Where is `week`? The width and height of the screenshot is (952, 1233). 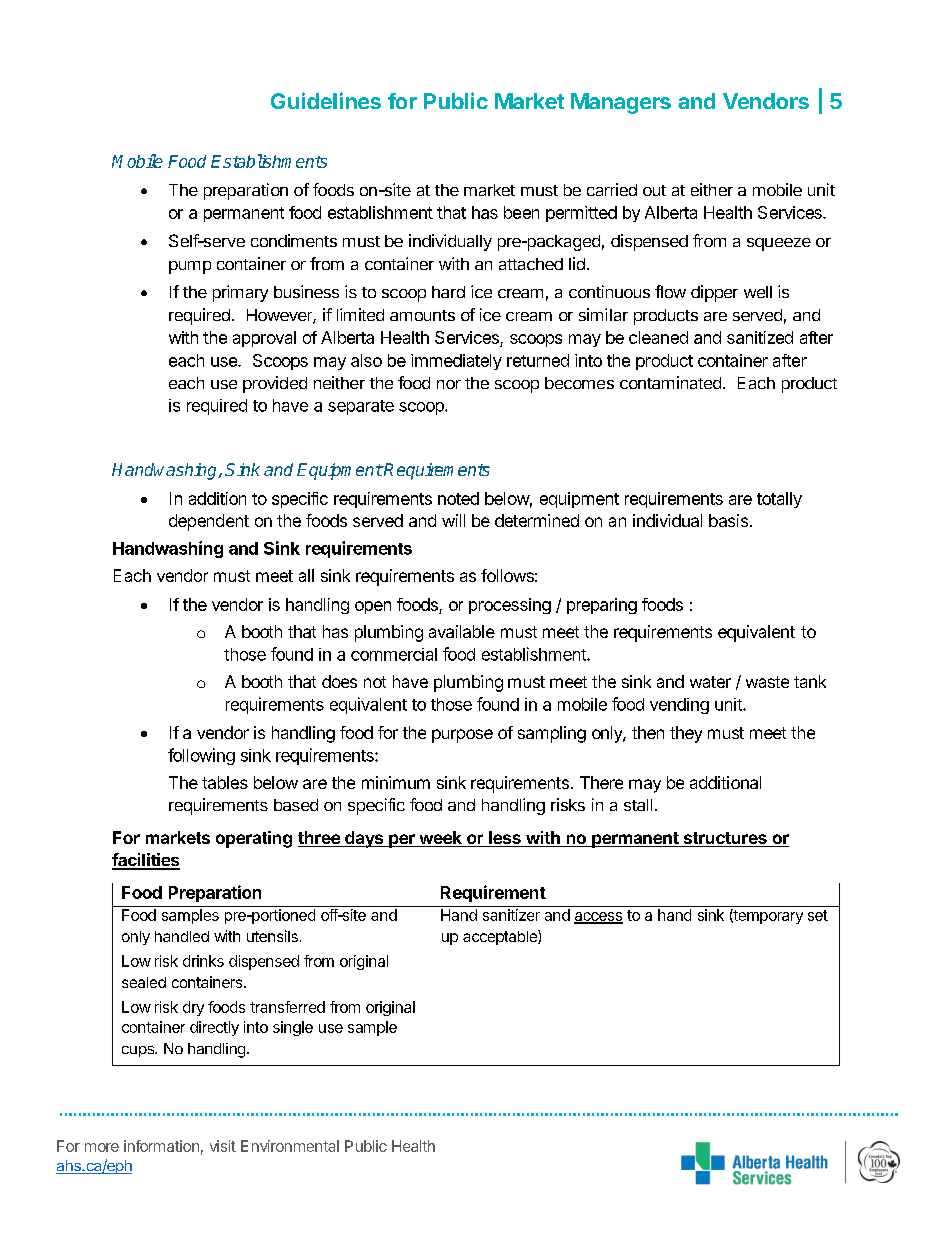
week is located at coordinates (440, 839).
